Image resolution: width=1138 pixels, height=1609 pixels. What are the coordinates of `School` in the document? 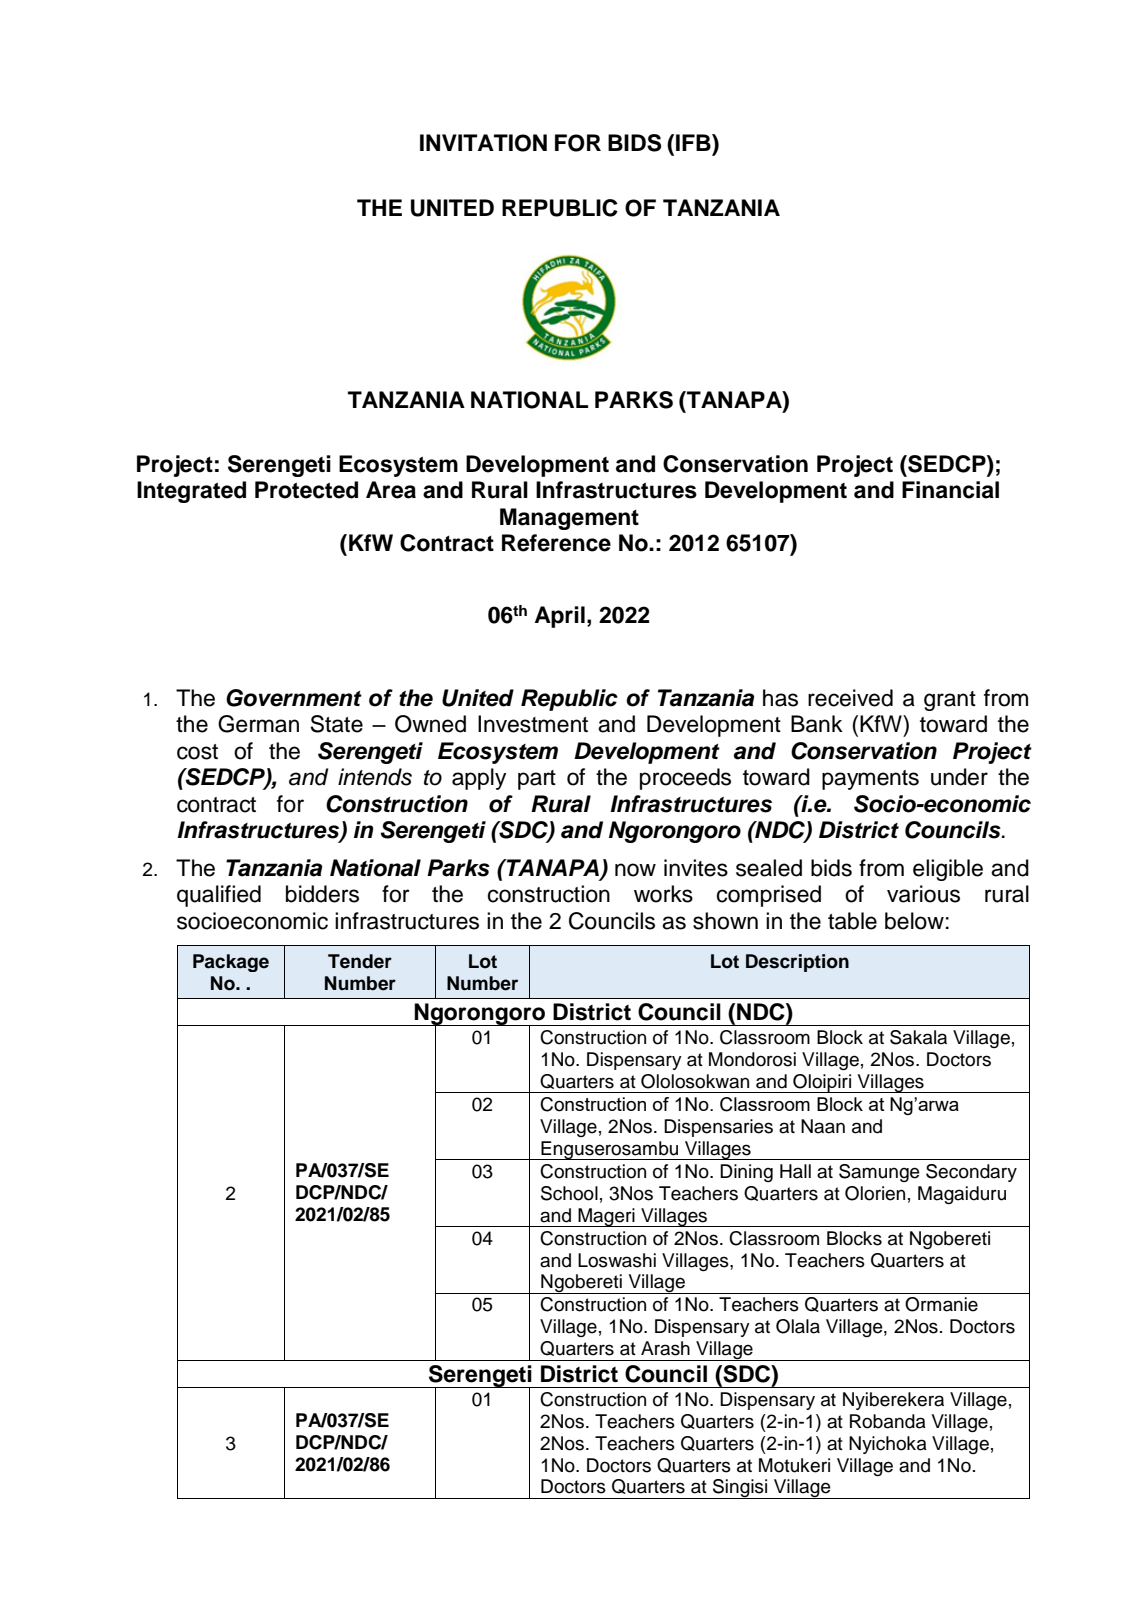 It's located at (569, 1193).
